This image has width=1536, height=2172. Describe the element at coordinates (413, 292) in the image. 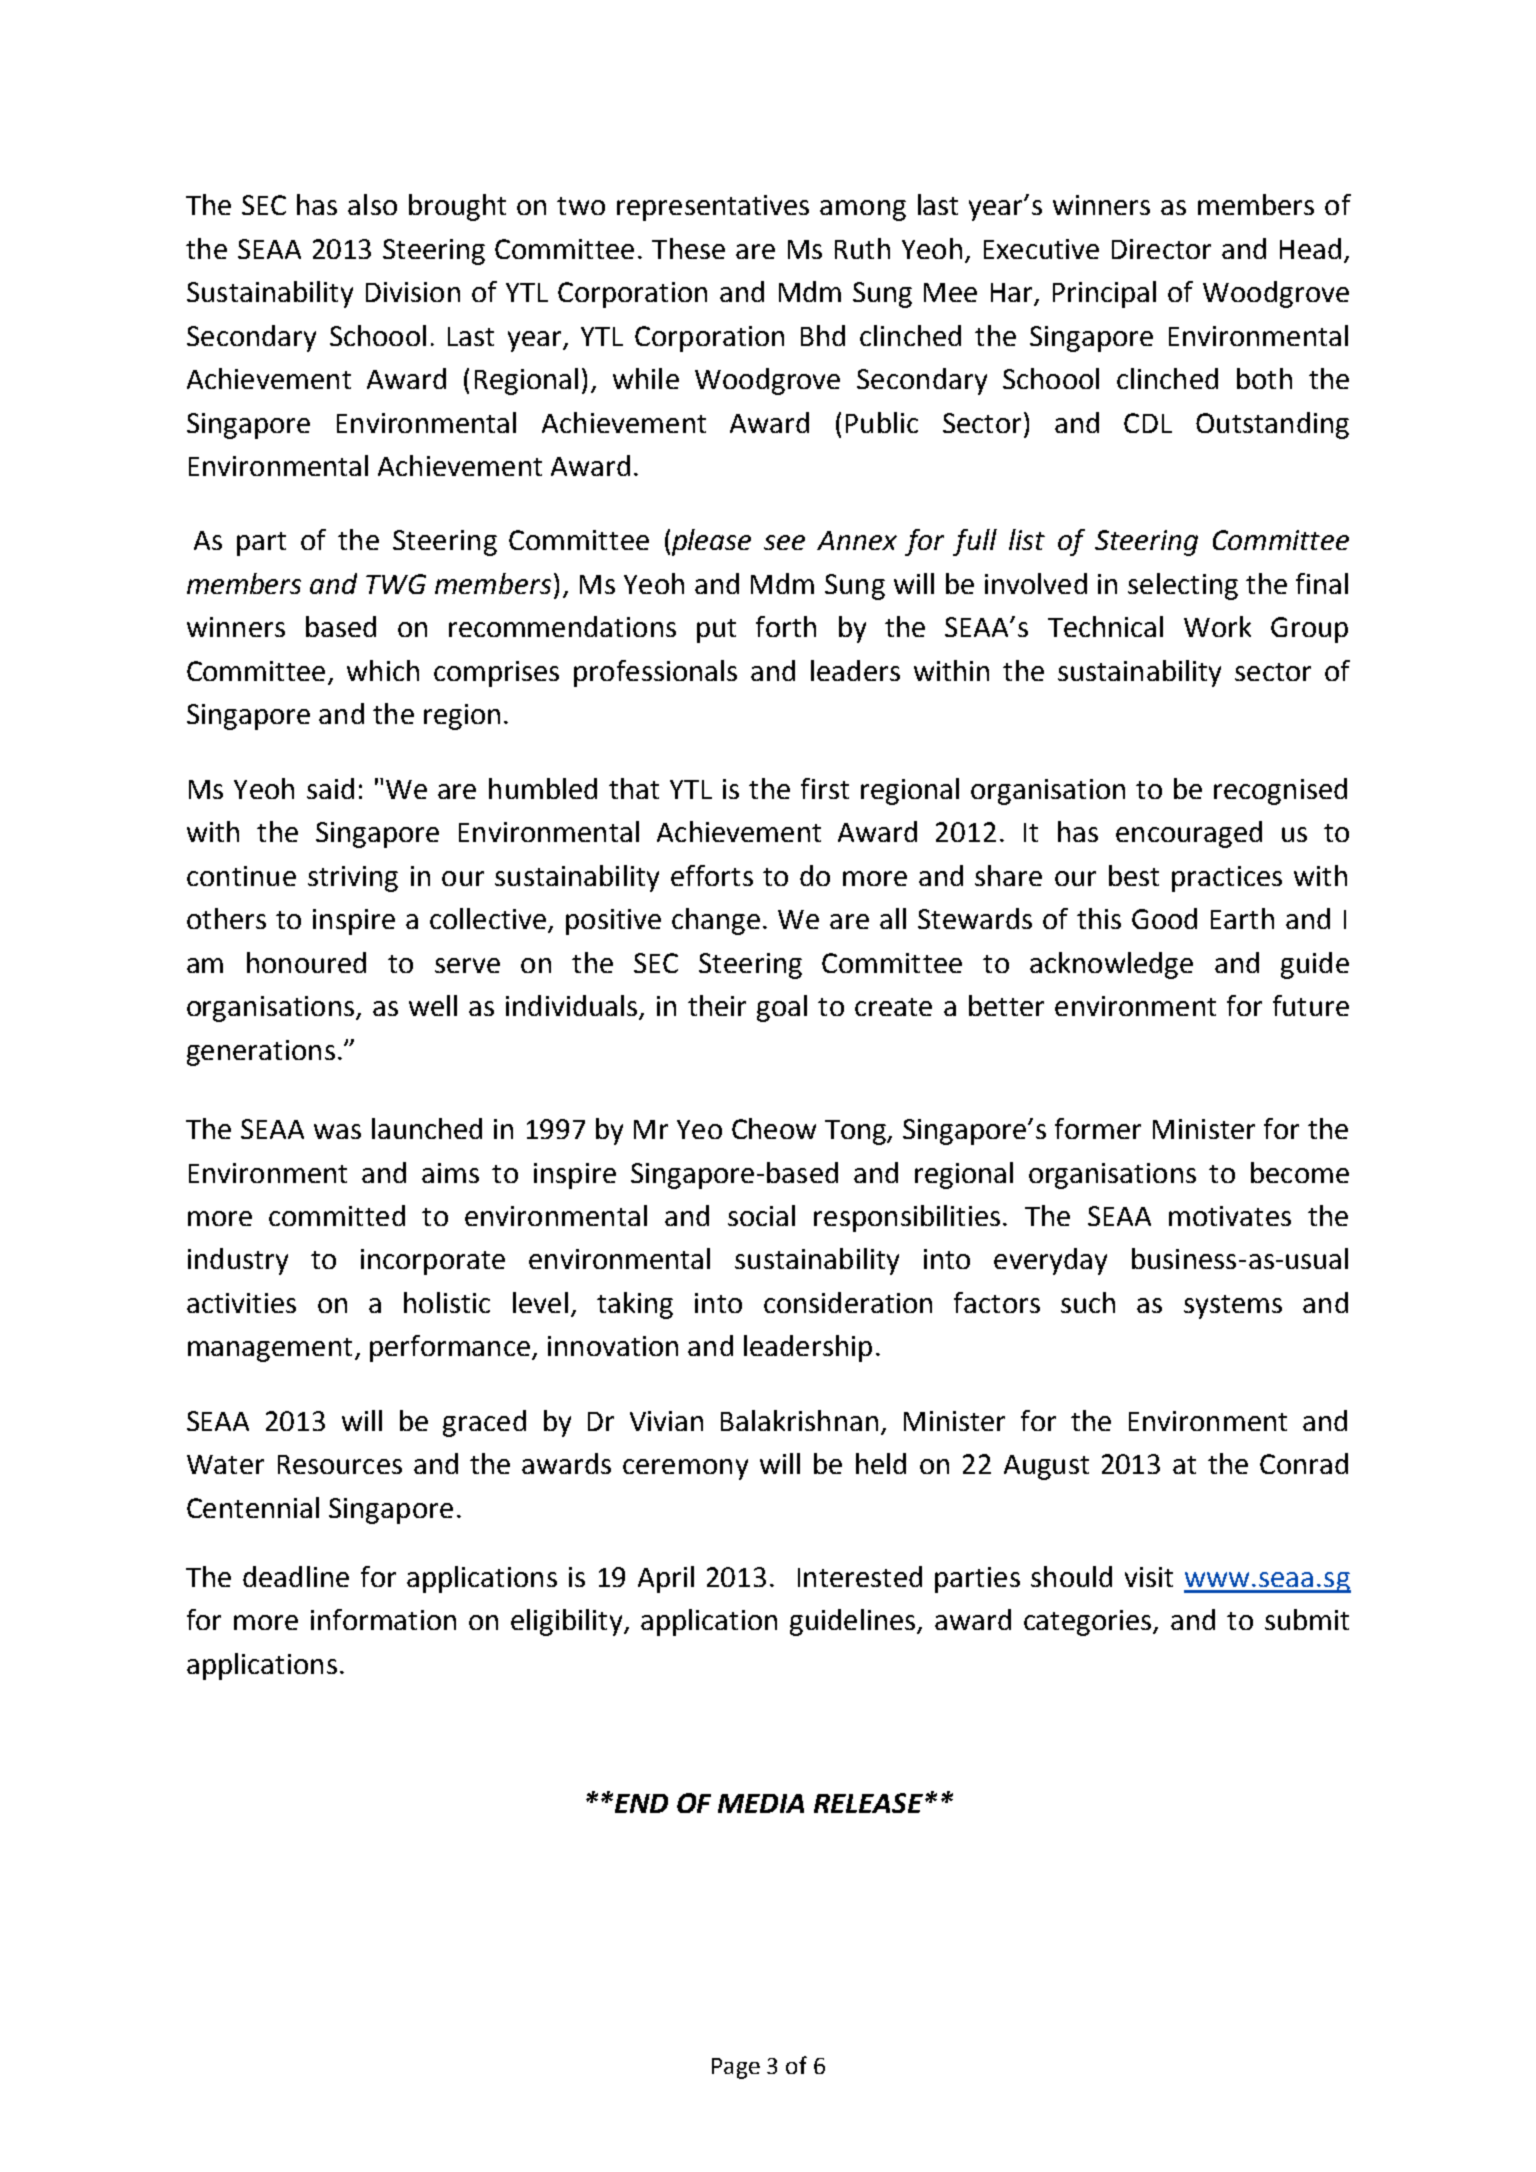

I see `Division` at that location.
